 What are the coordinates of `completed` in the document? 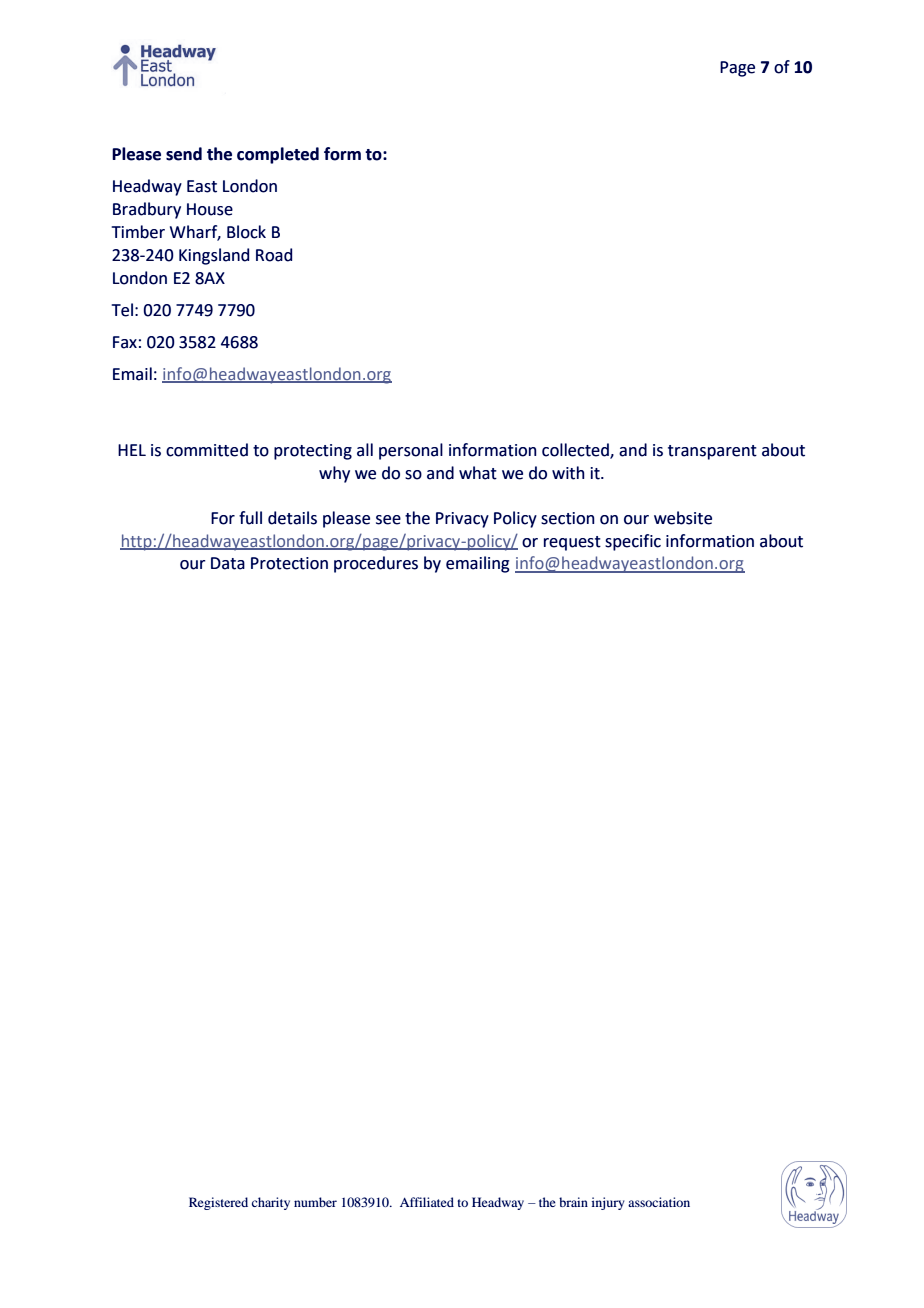 It's located at (278, 155).
